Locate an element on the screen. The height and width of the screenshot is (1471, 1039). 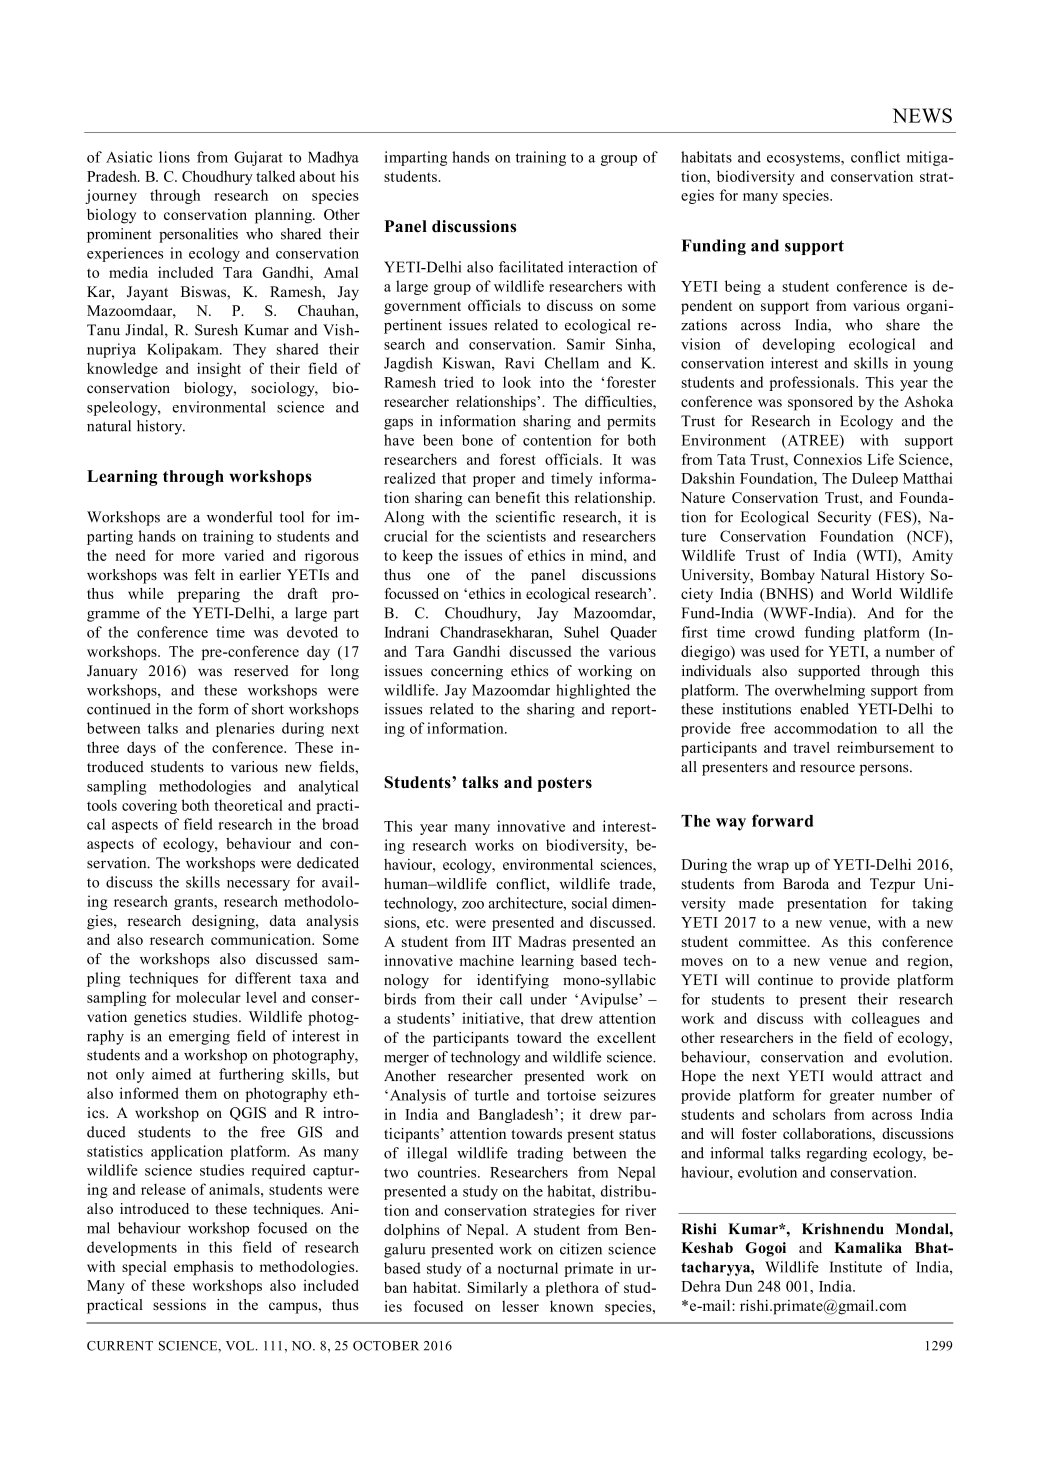
days is located at coordinates (141, 748).
